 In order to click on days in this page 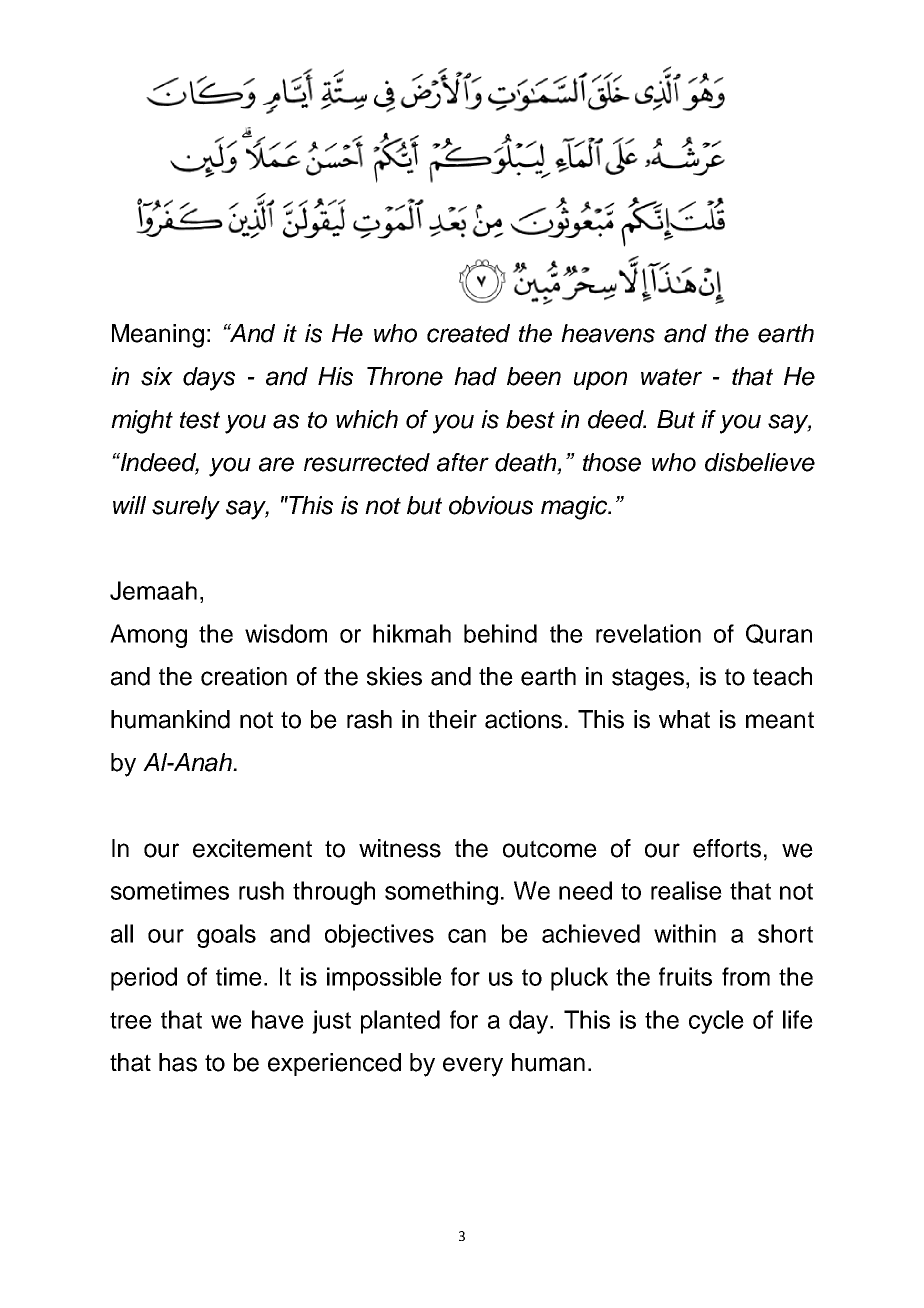, I will do `click(209, 379)`.
